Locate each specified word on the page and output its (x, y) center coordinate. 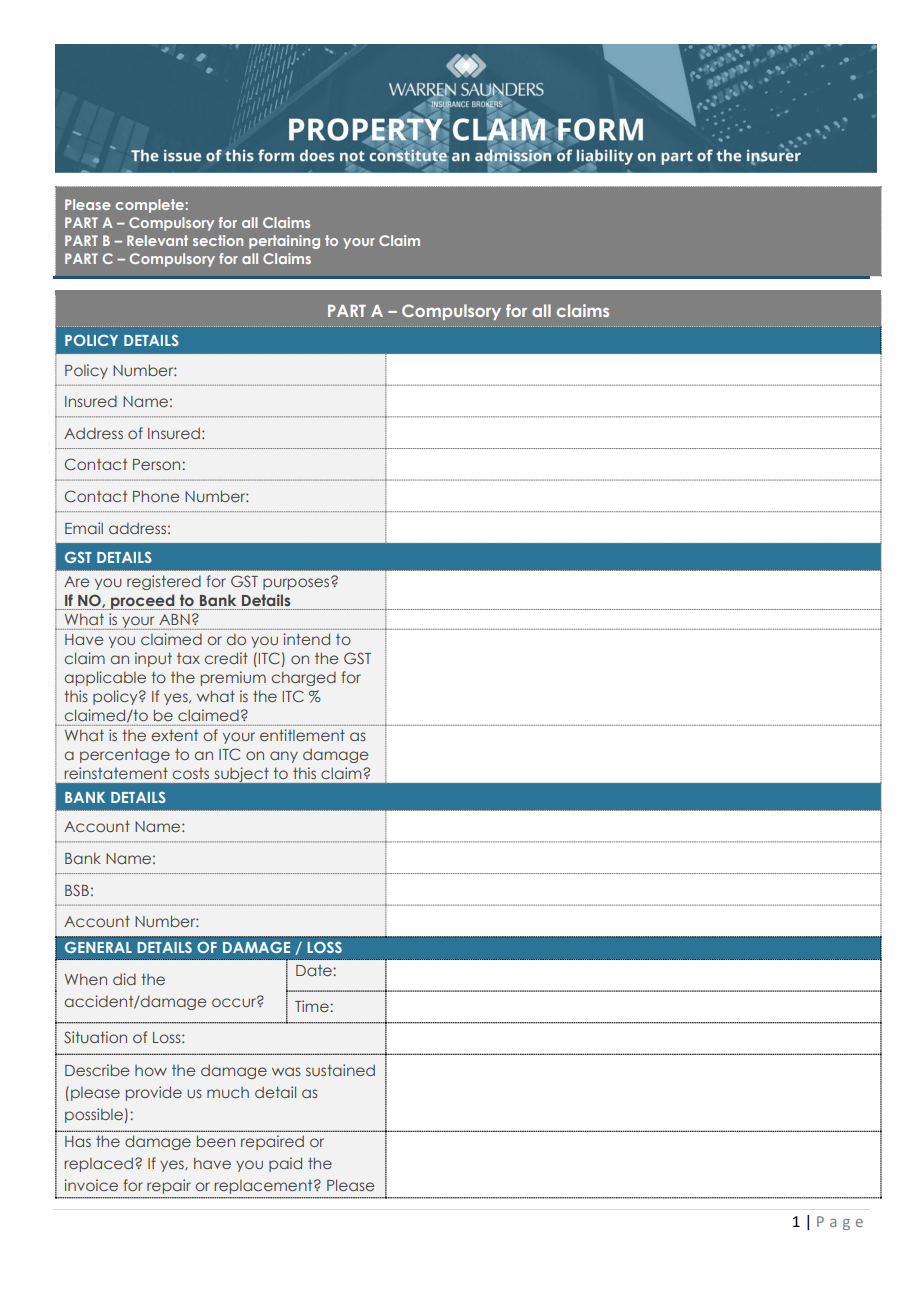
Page (840, 1223)
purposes (297, 583)
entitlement (302, 735)
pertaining (284, 242)
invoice (91, 1185)
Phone (156, 496)
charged (304, 678)
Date (315, 970)
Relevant (157, 240)
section (218, 240)
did (124, 979)
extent (175, 735)
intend (306, 639)
